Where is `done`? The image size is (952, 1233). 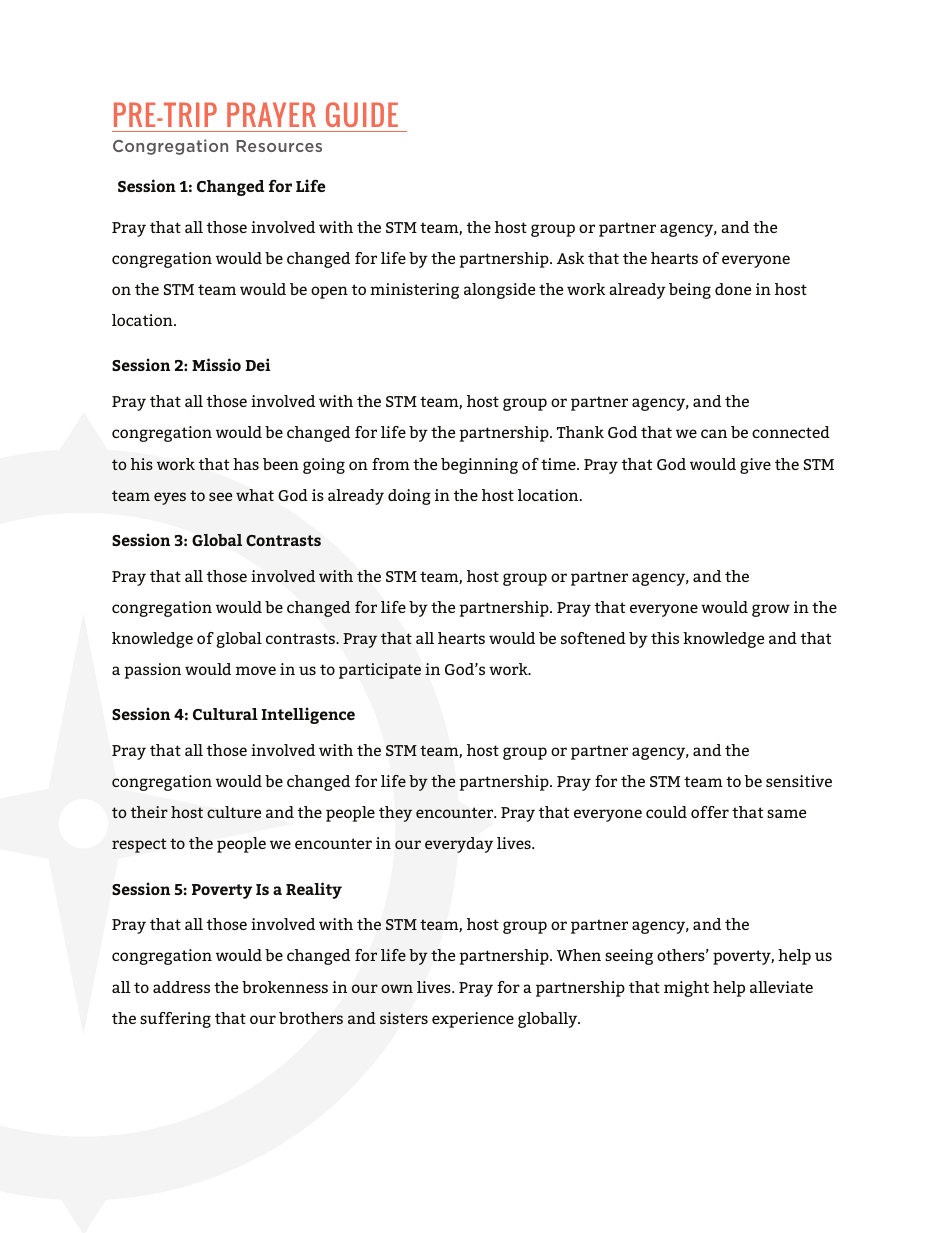
done is located at coordinates (733, 289).
